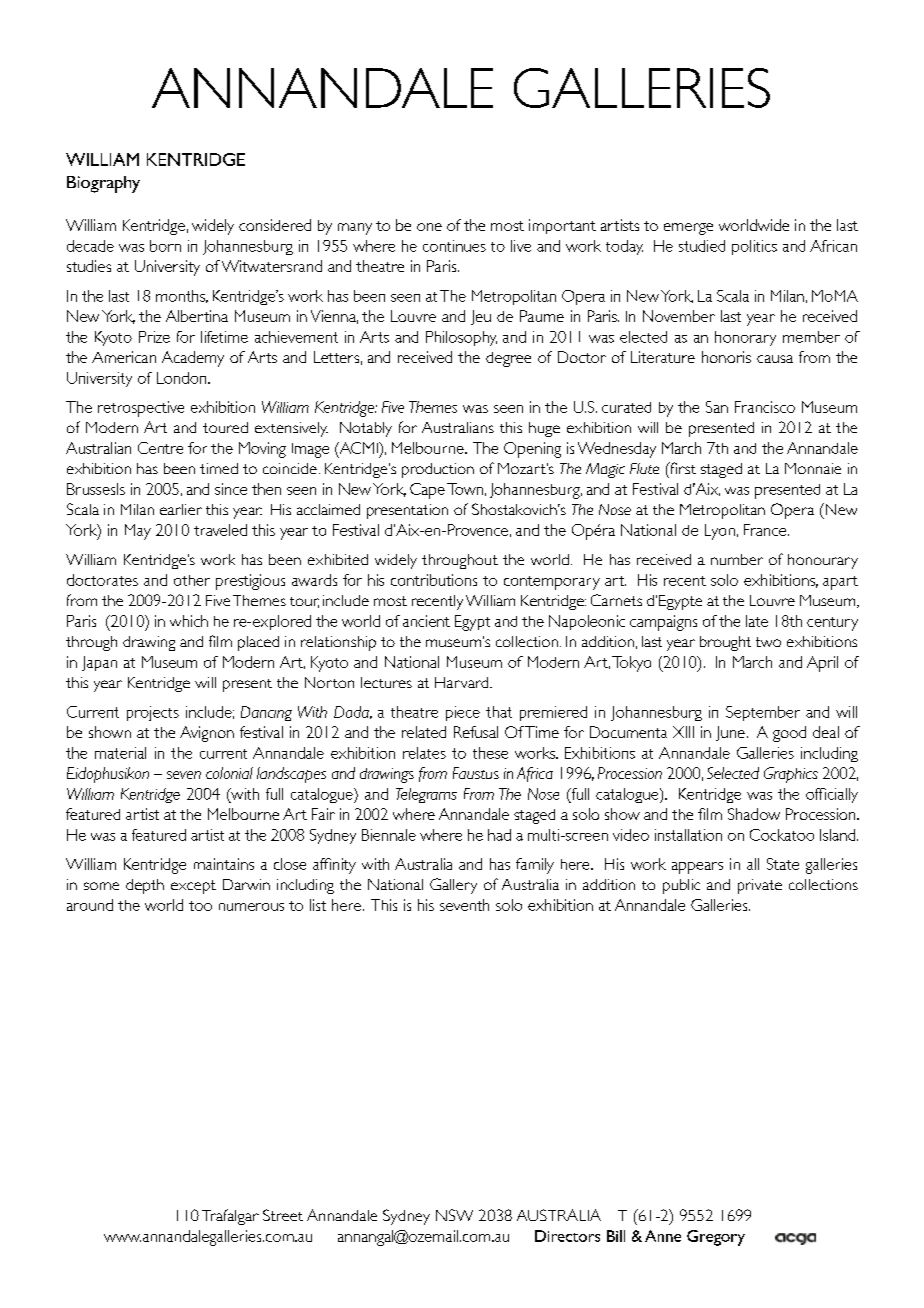 This document has height=1308, width=924. I want to click on Gallery, so click(453, 886).
